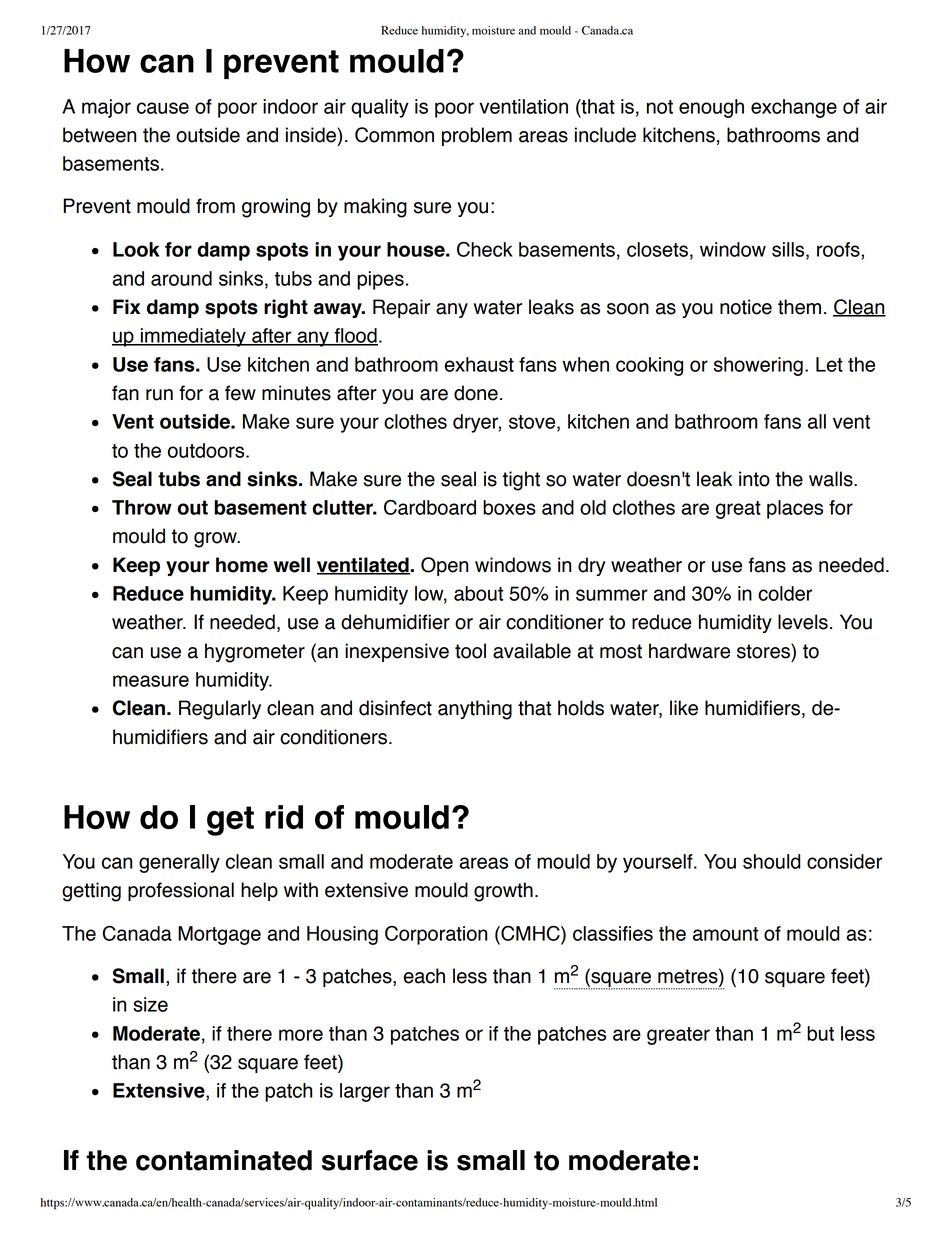  I want to click on but, so click(820, 1033).
